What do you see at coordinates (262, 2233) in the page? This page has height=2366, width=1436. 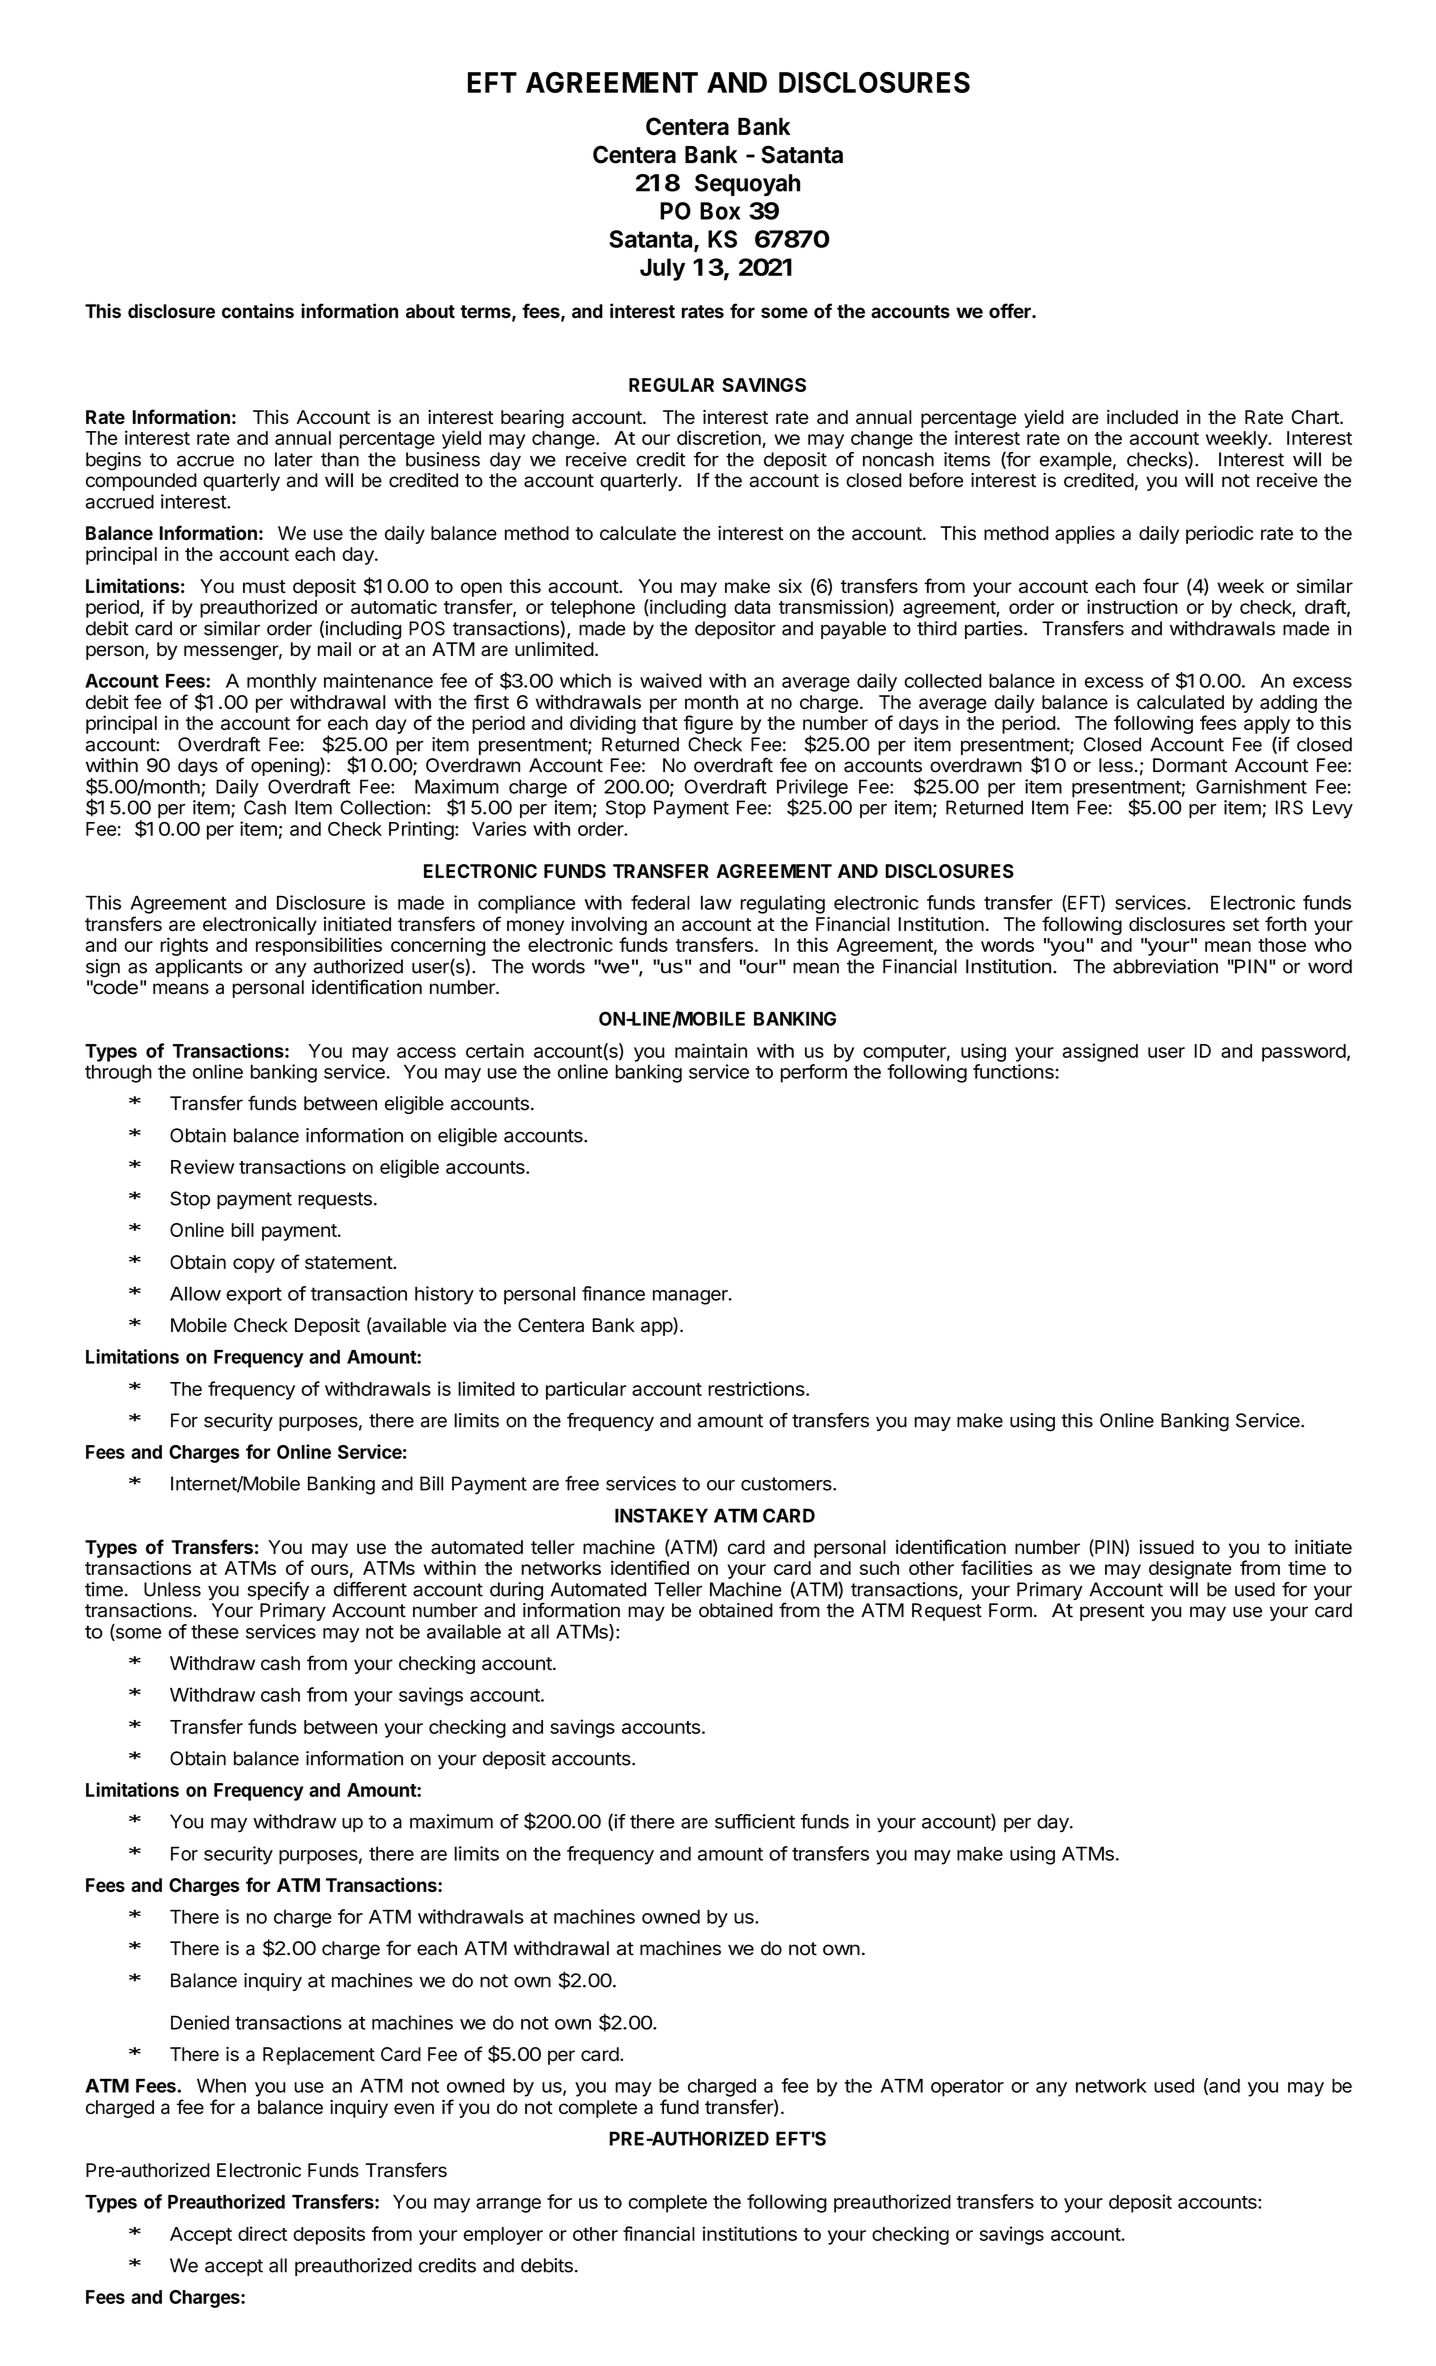 I see `direct` at bounding box center [262, 2233].
